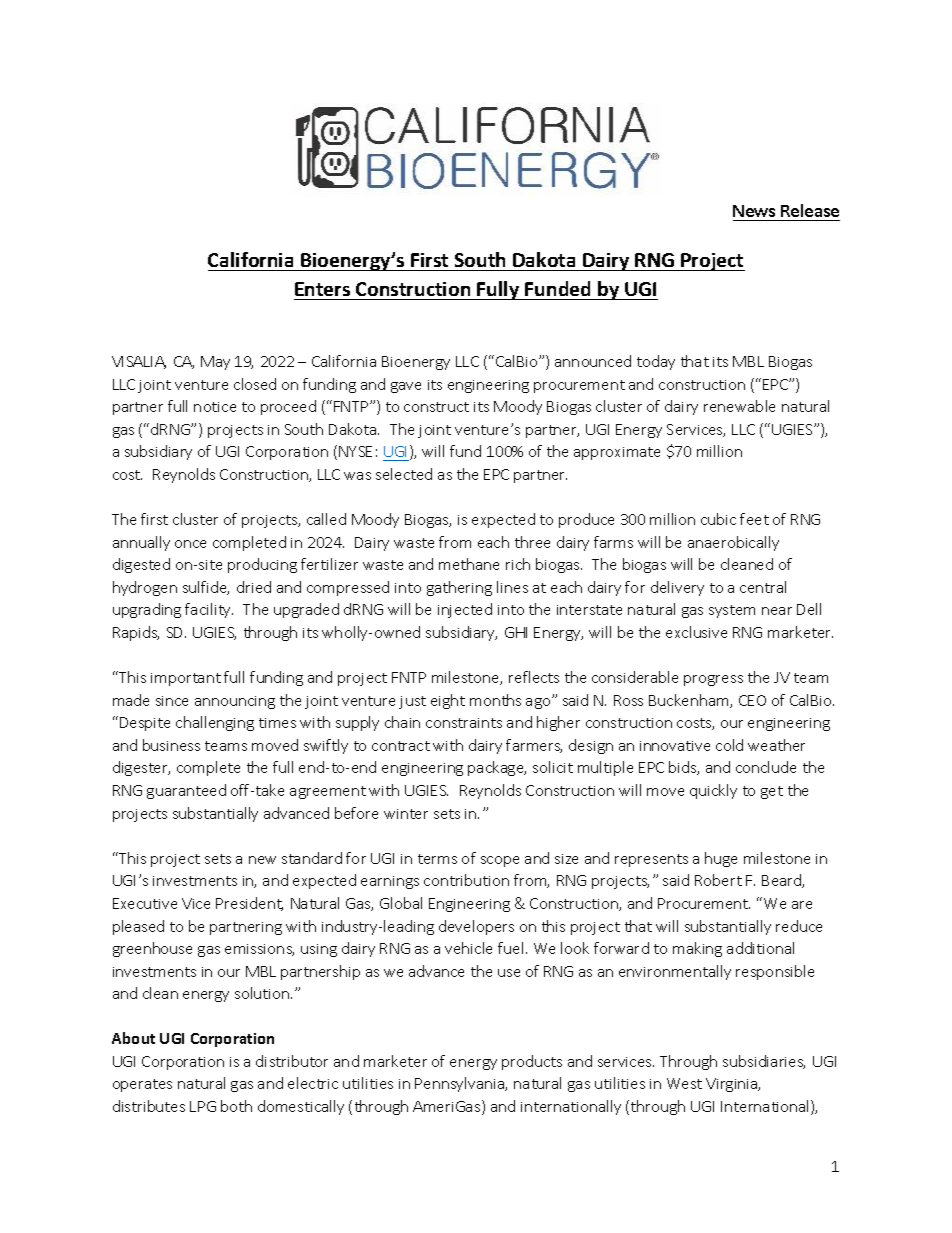  What do you see at coordinates (215, 407) in the page?
I see `notice` at bounding box center [215, 407].
